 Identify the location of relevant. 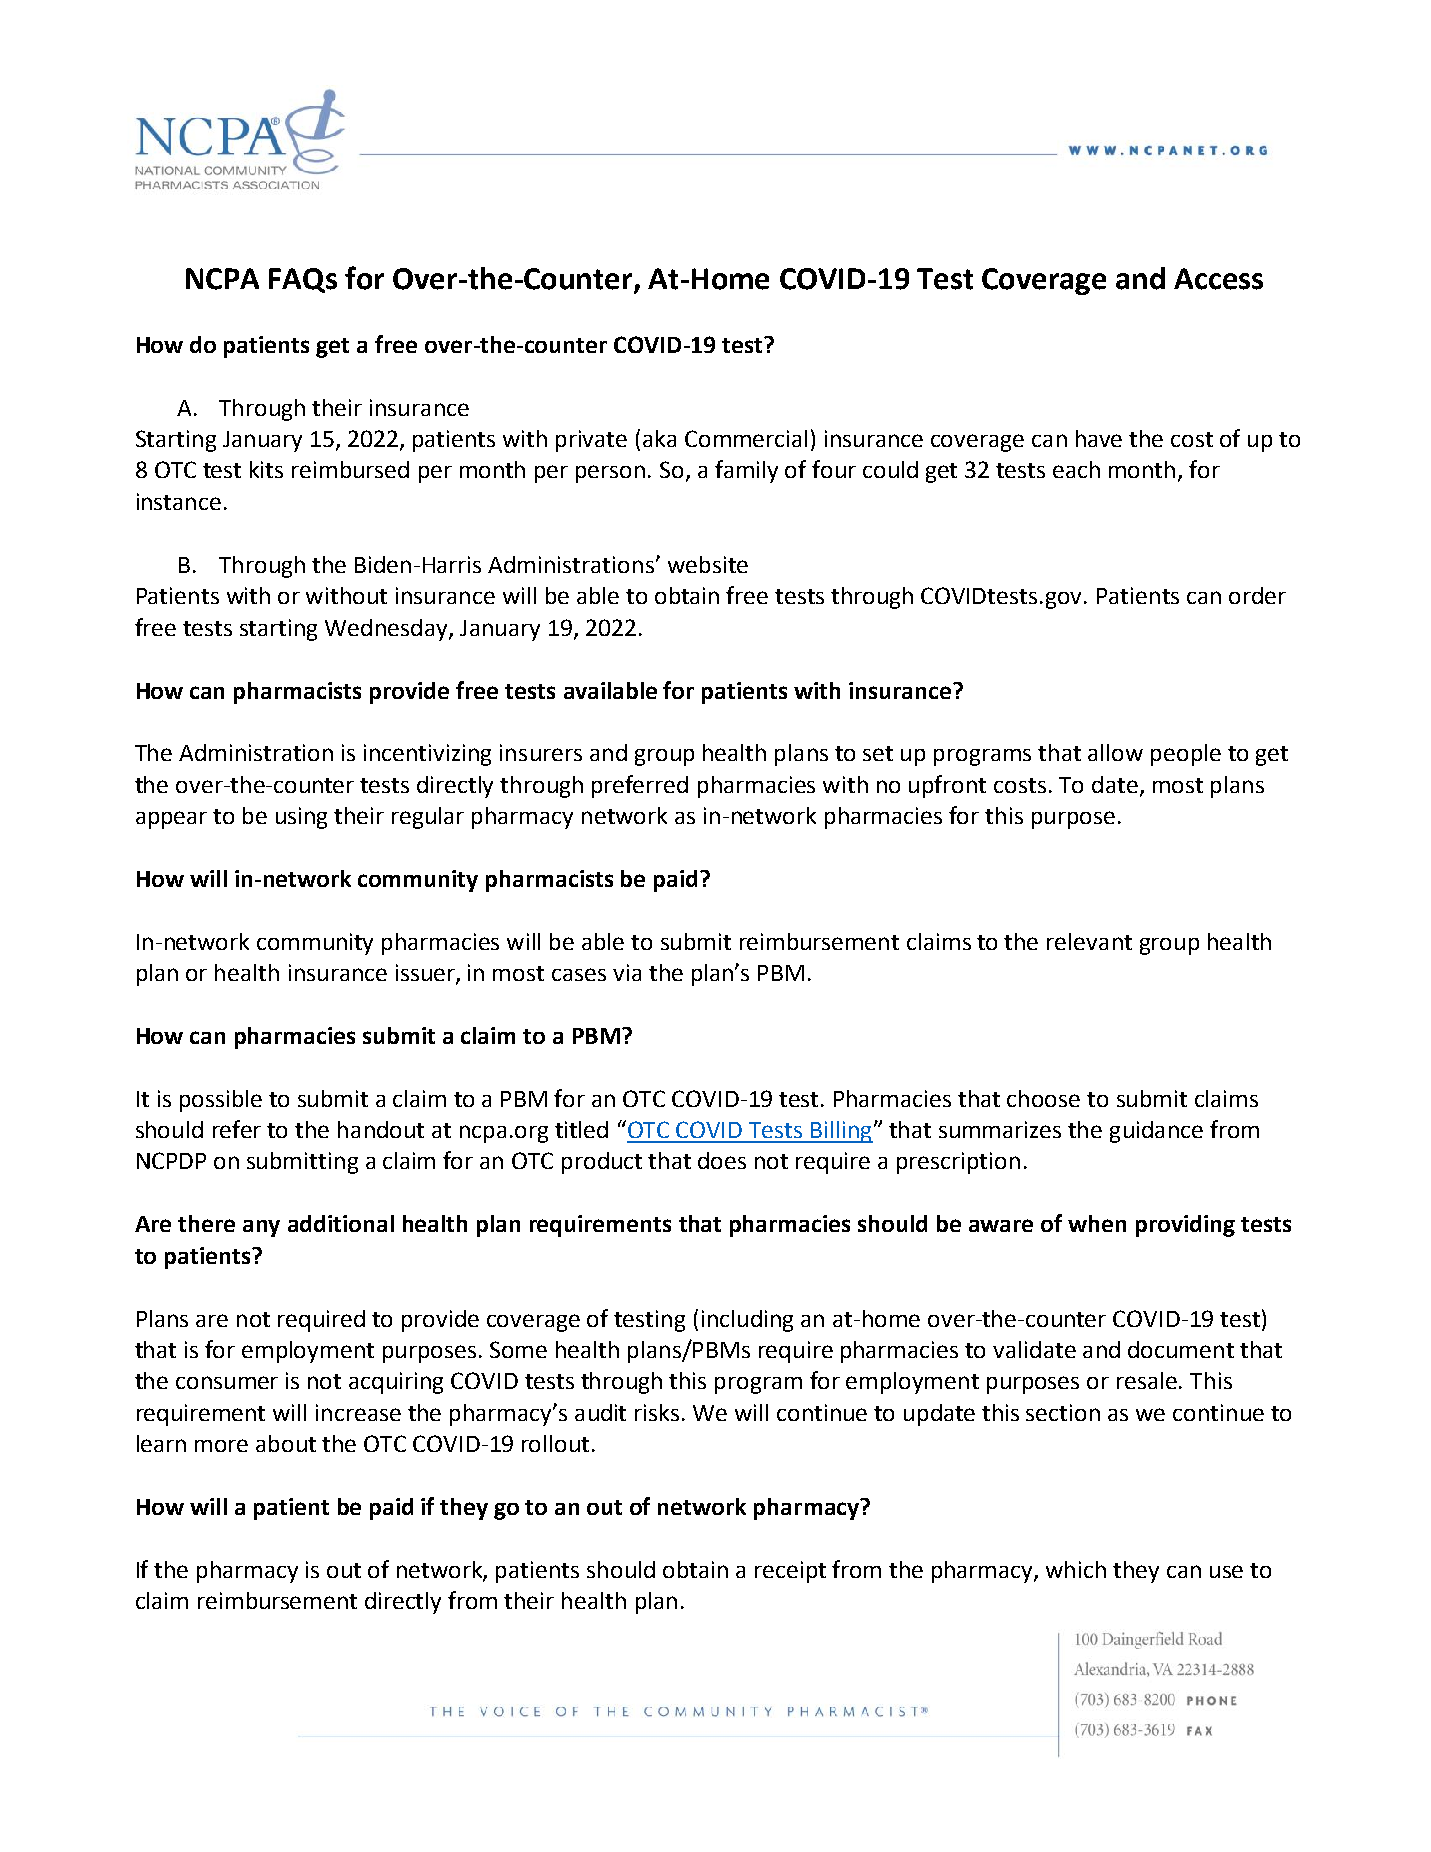
(1089, 941).
